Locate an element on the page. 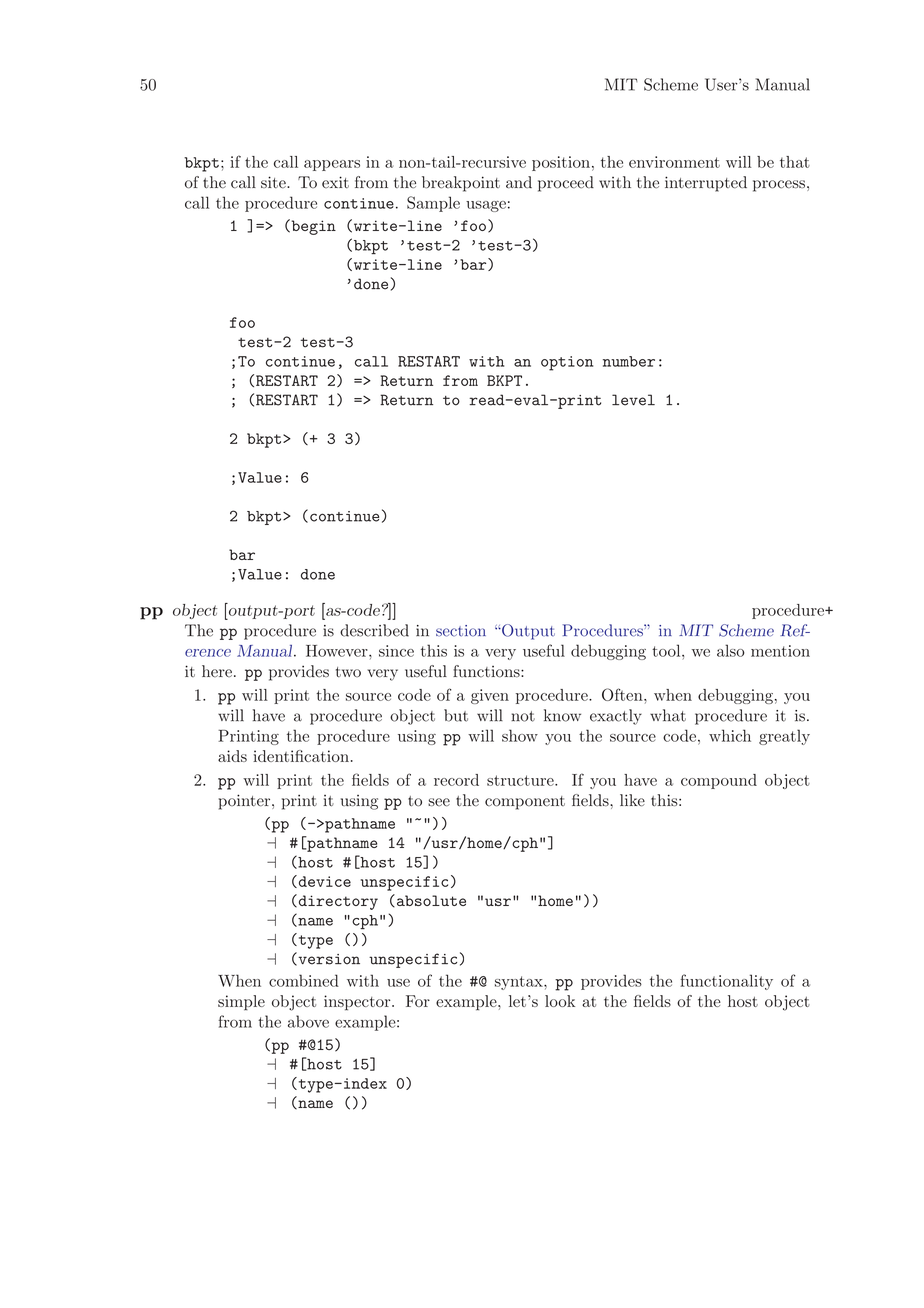 The height and width of the image is (1308, 924). identification is located at coordinates (301, 756).
